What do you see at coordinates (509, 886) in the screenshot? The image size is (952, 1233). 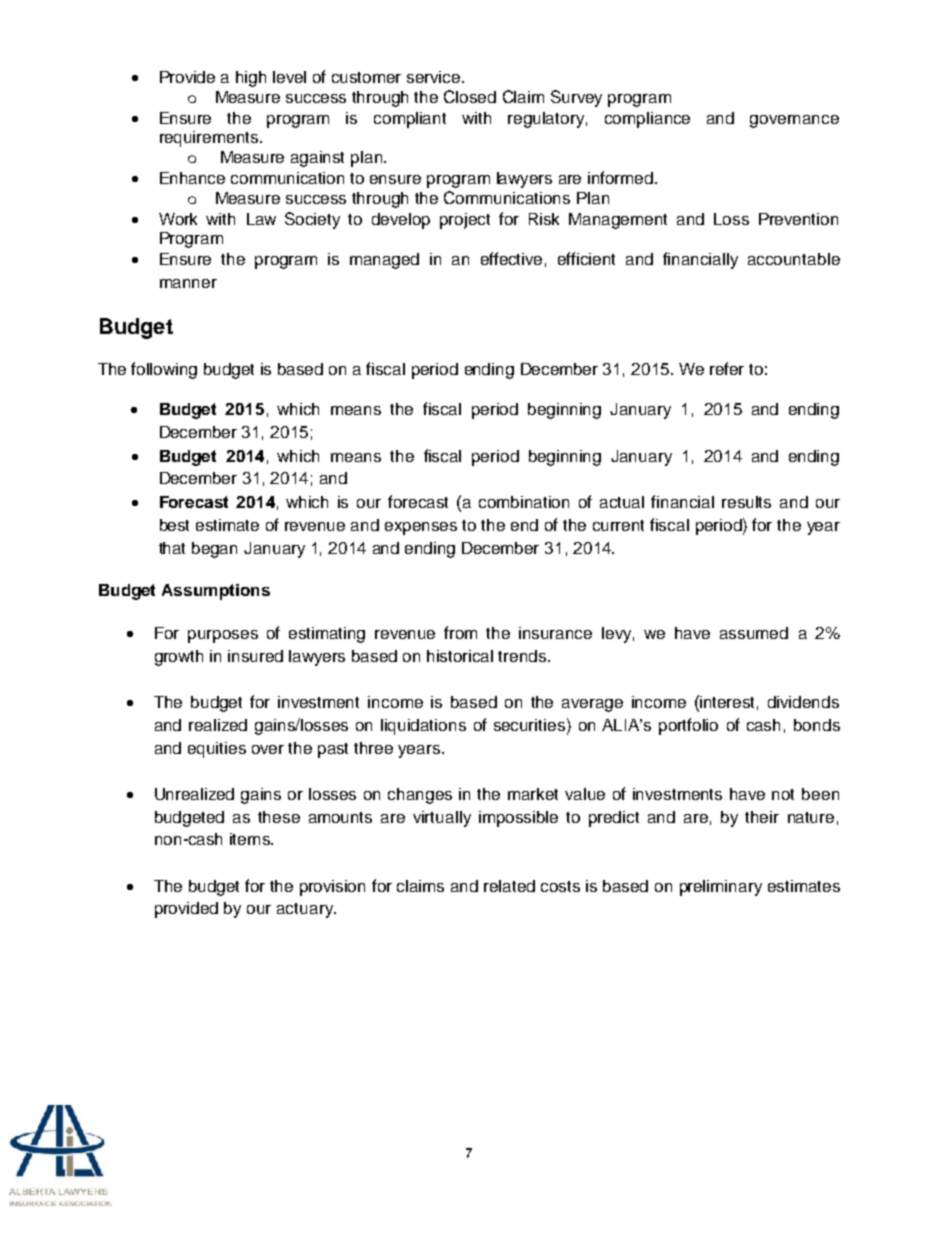 I see `related` at bounding box center [509, 886].
